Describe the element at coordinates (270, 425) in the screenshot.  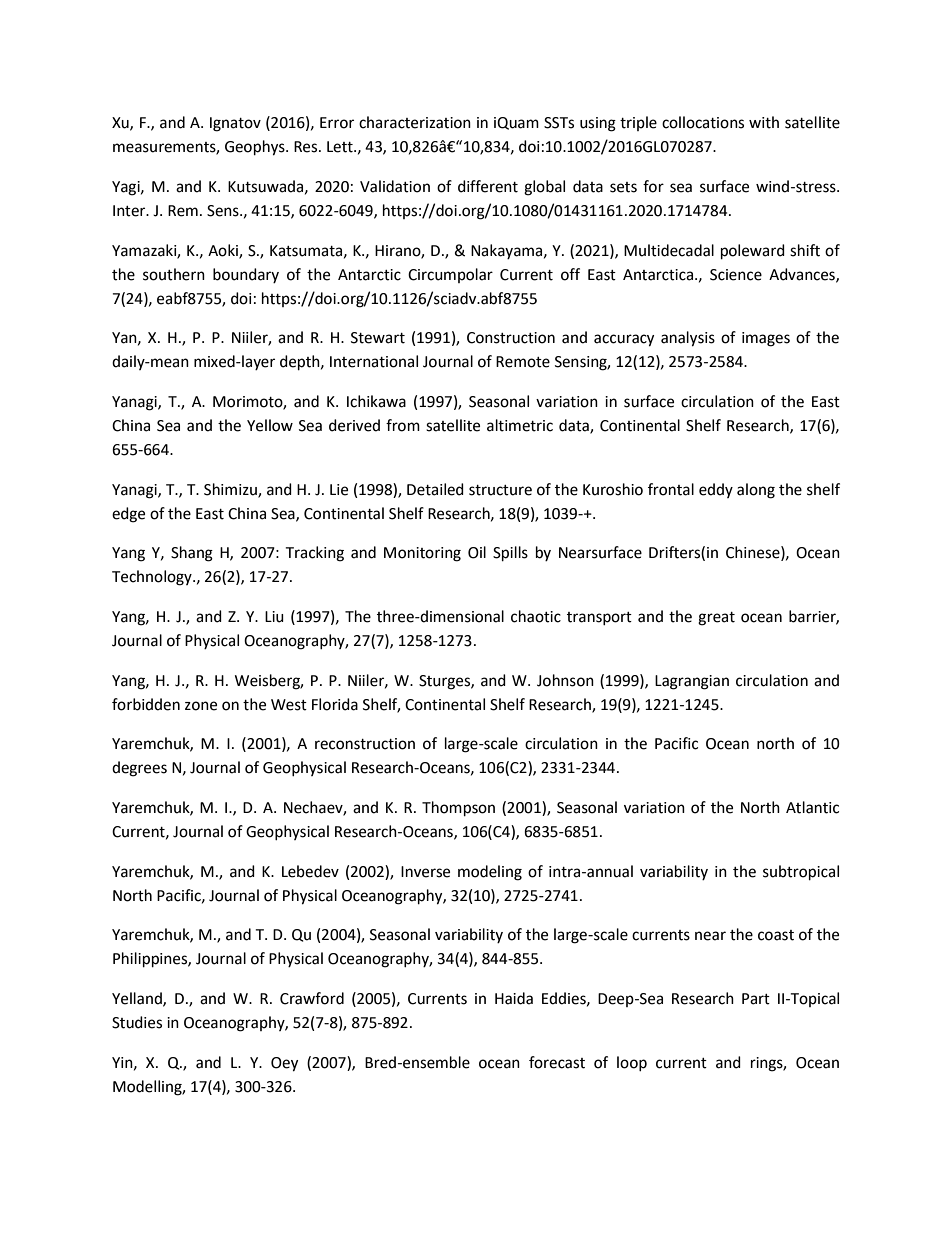
I see `Yellow` at that location.
